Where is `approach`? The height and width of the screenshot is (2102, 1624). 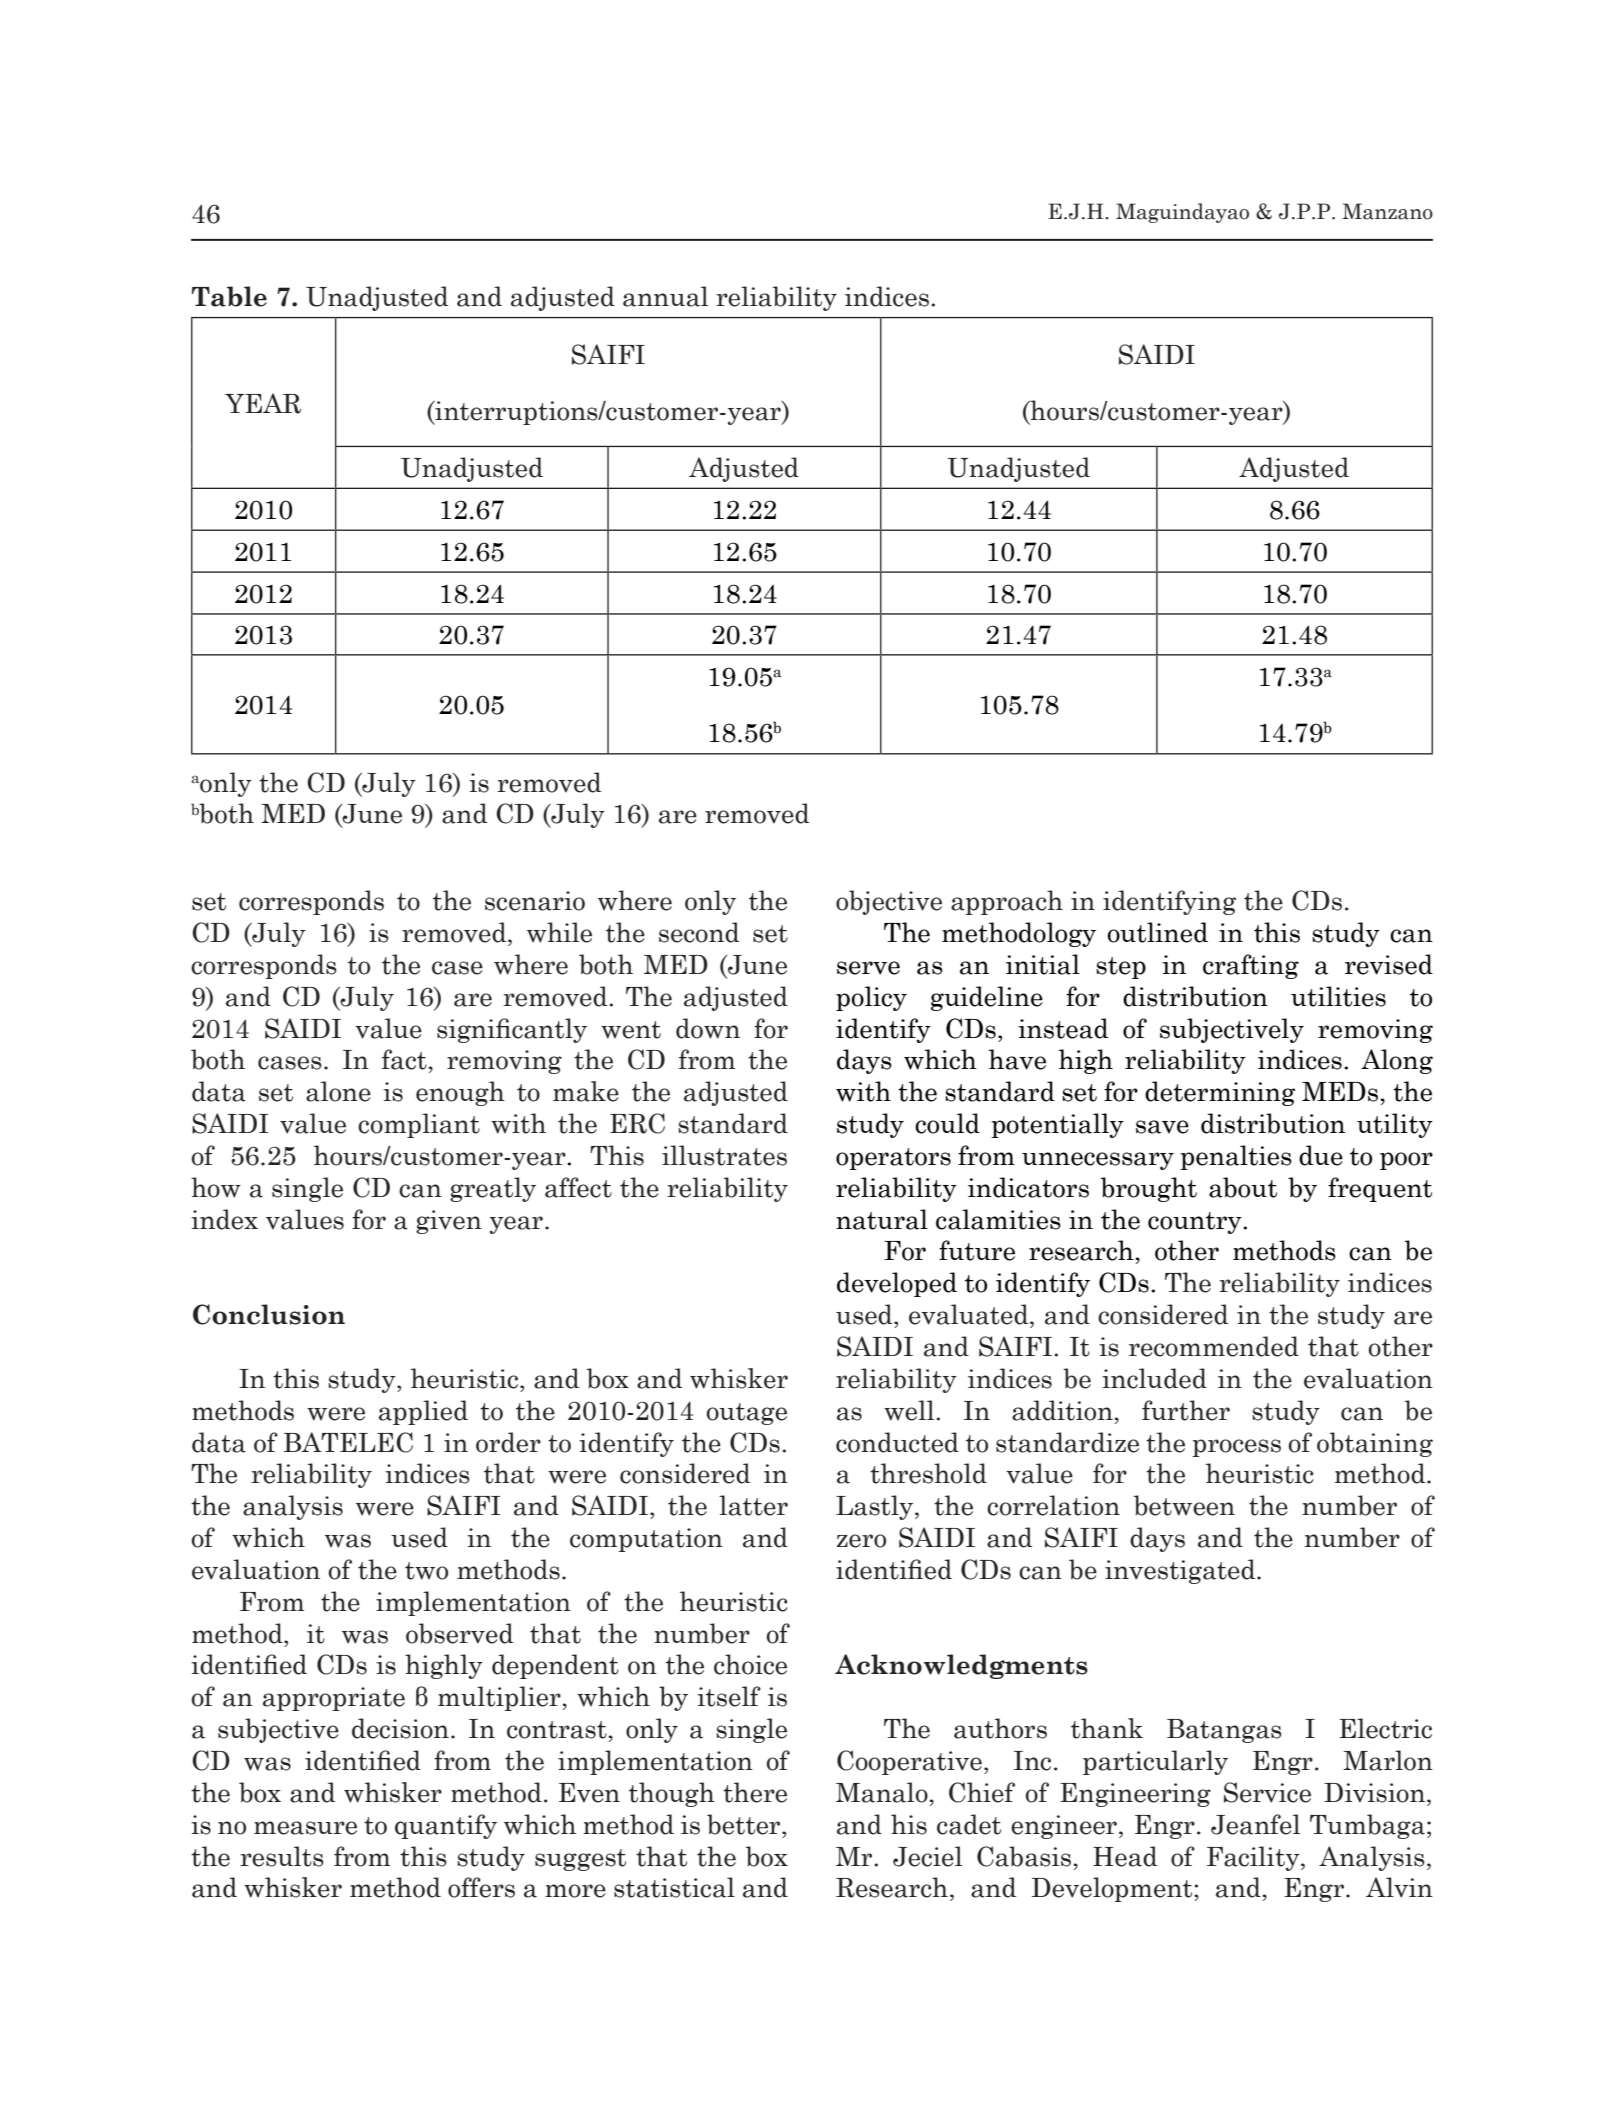 approach is located at coordinates (1007, 902).
